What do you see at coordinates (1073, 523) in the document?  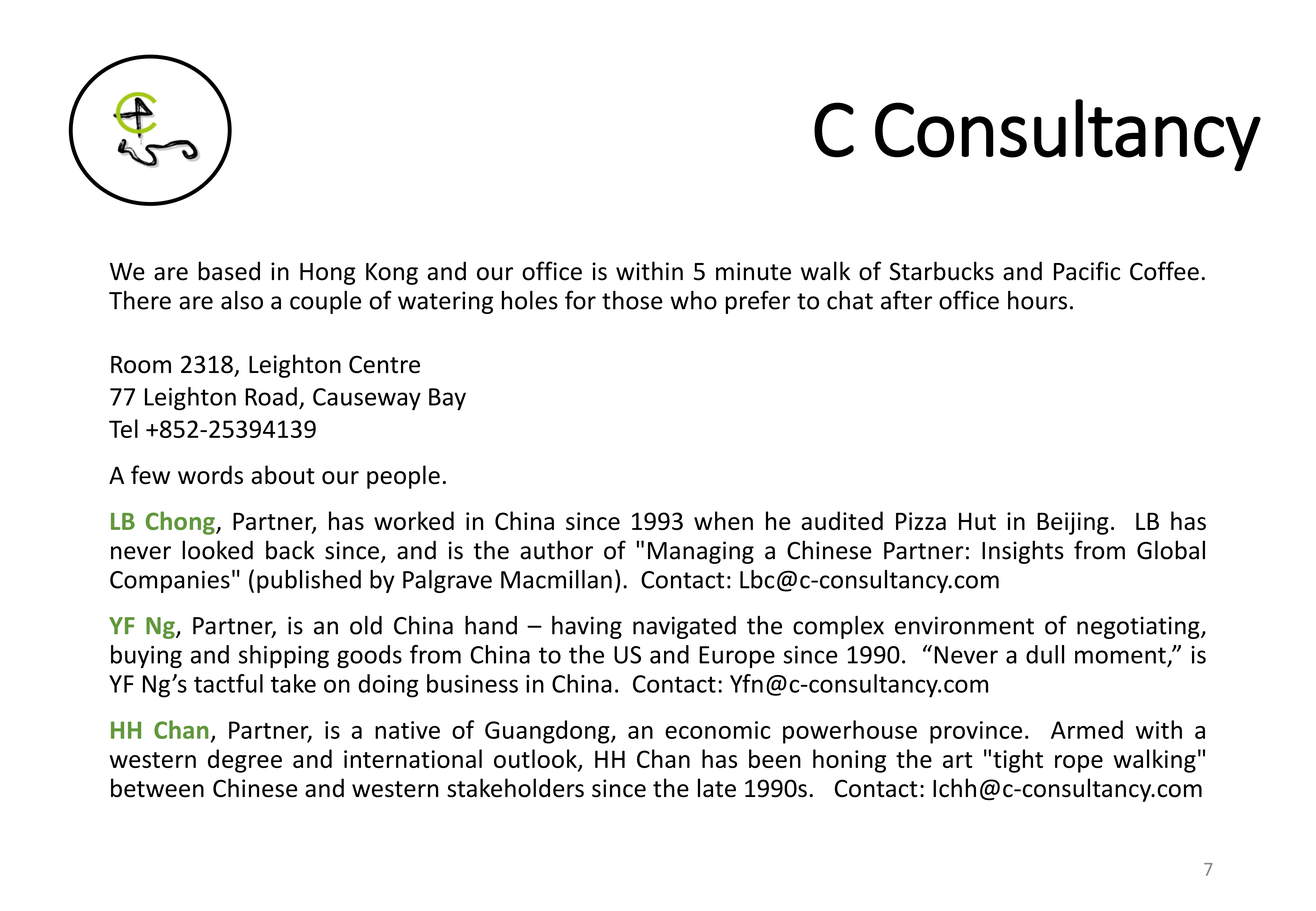 I see `Beijing` at bounding box center [1073, 523].
